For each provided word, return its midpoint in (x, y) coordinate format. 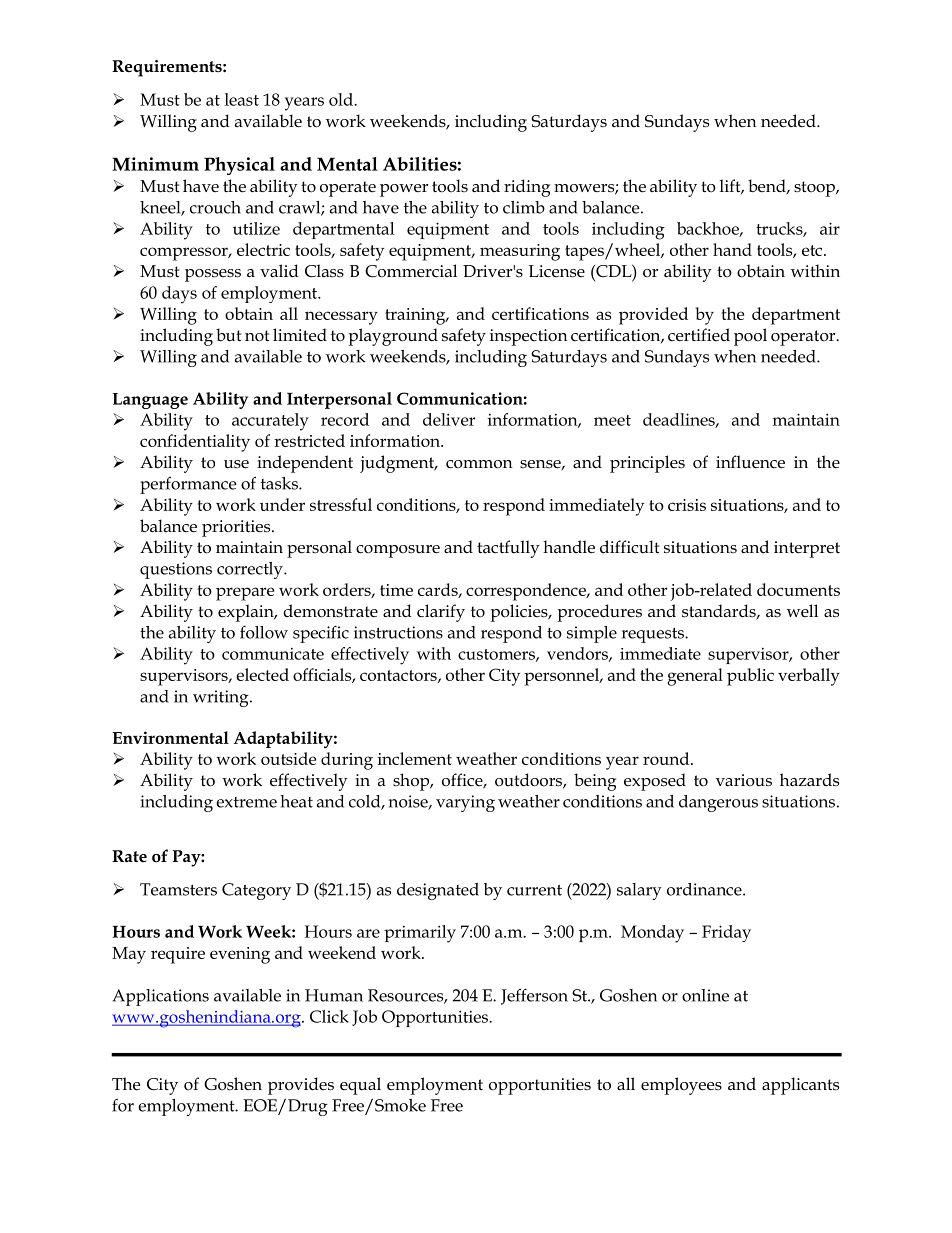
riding (527, 188)
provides (301, 1086)
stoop (815, 189)
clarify (441, 613)
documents (798, 589)
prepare (245, 594)
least (242, 99)
